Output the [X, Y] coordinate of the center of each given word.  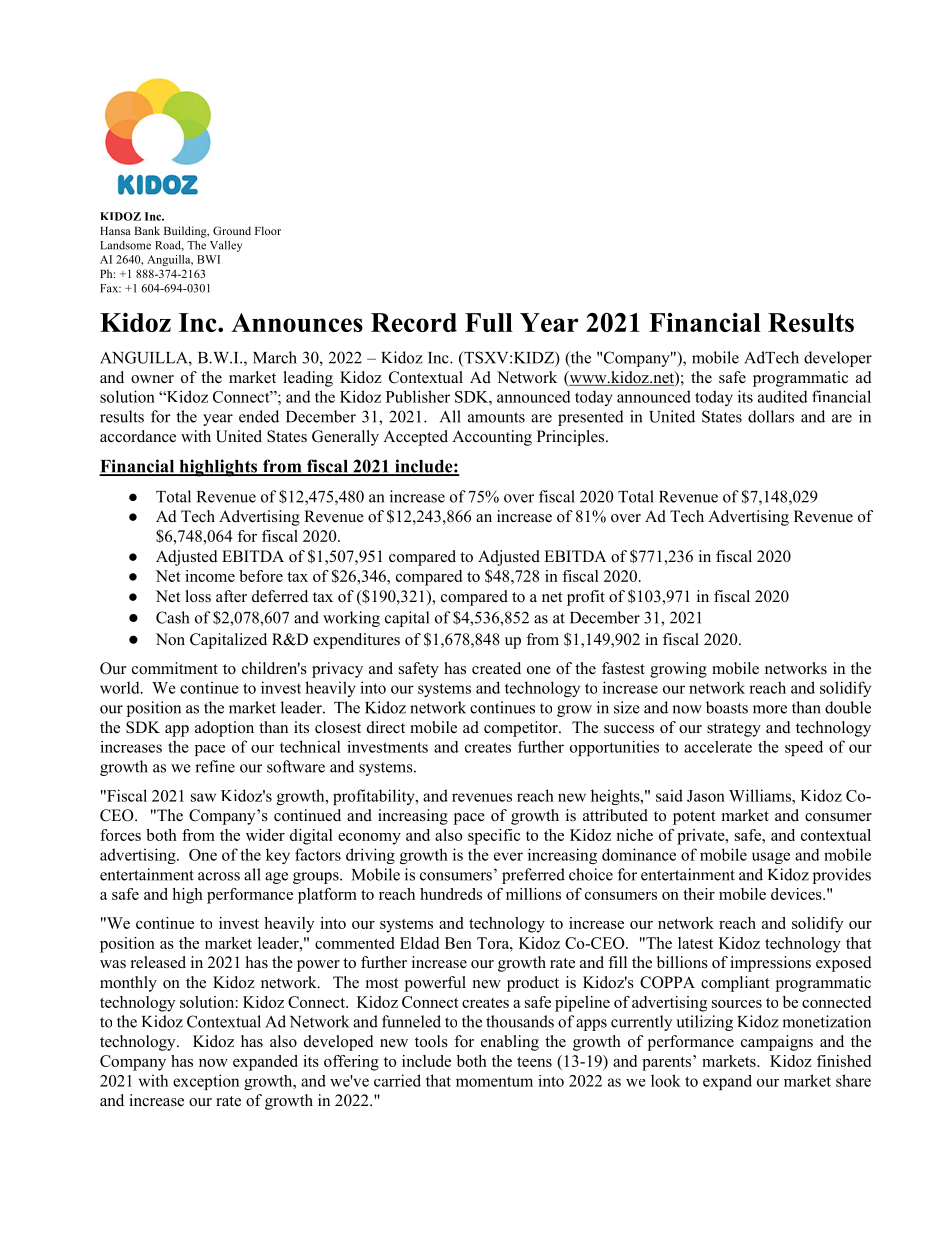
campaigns [777, 1043]
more [770, 709]
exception [206, 1082]
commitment [175, 668]
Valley [226, 246]
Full [489, 322]
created [496, 668]
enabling [510, 1043]
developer [838, 359]
